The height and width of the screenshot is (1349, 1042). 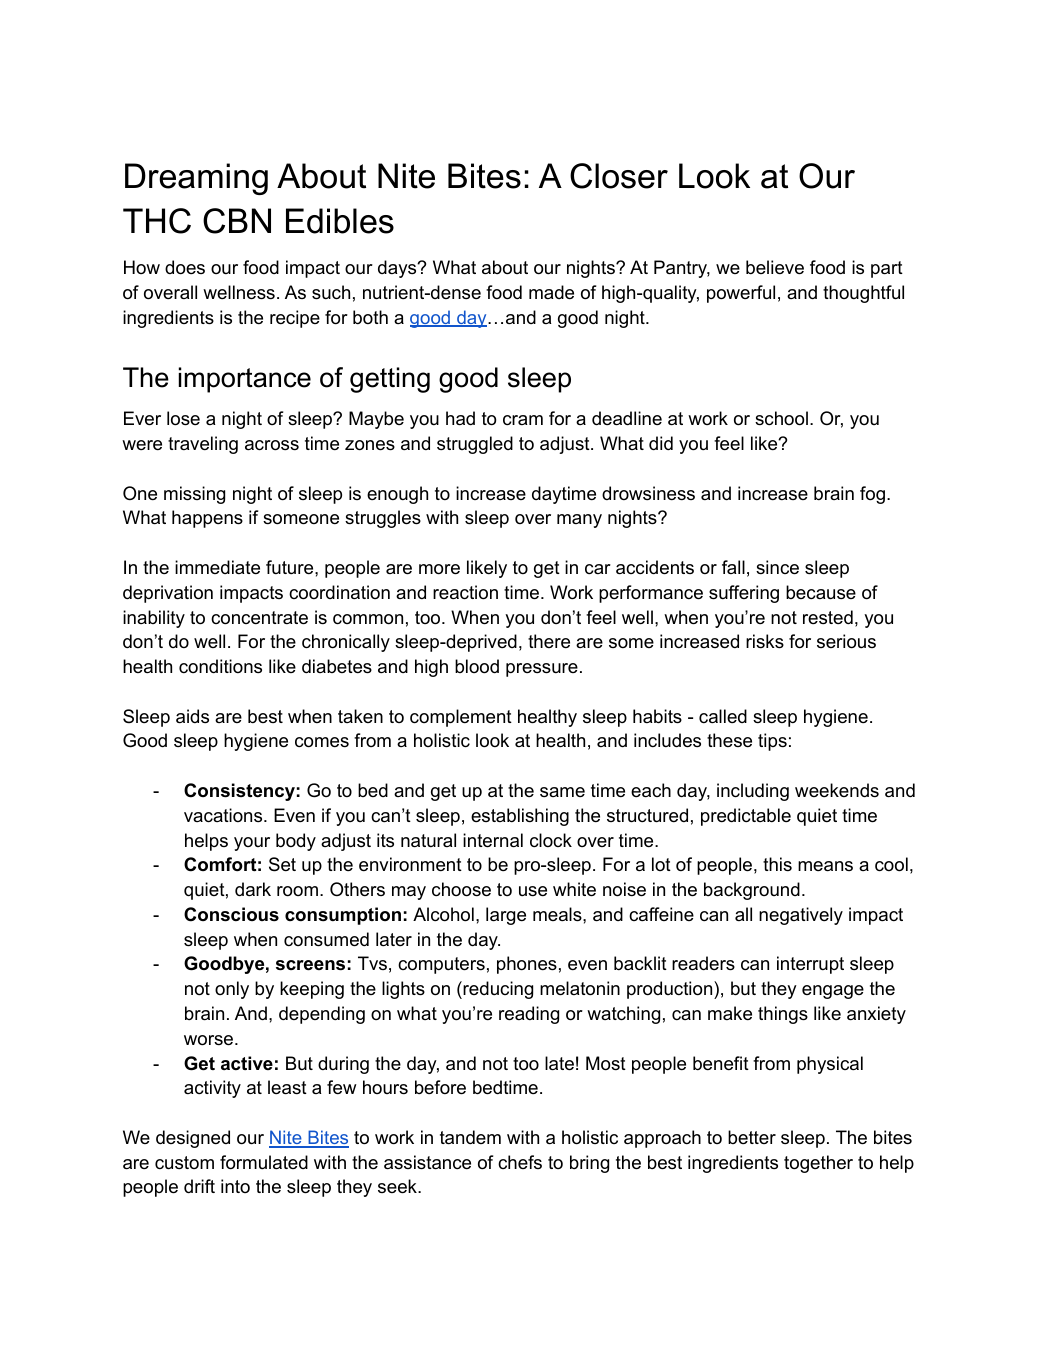 What do you see at coordinates (765, 641) in the screenshot?
I see `risks` at bounding box center [765, 641].
